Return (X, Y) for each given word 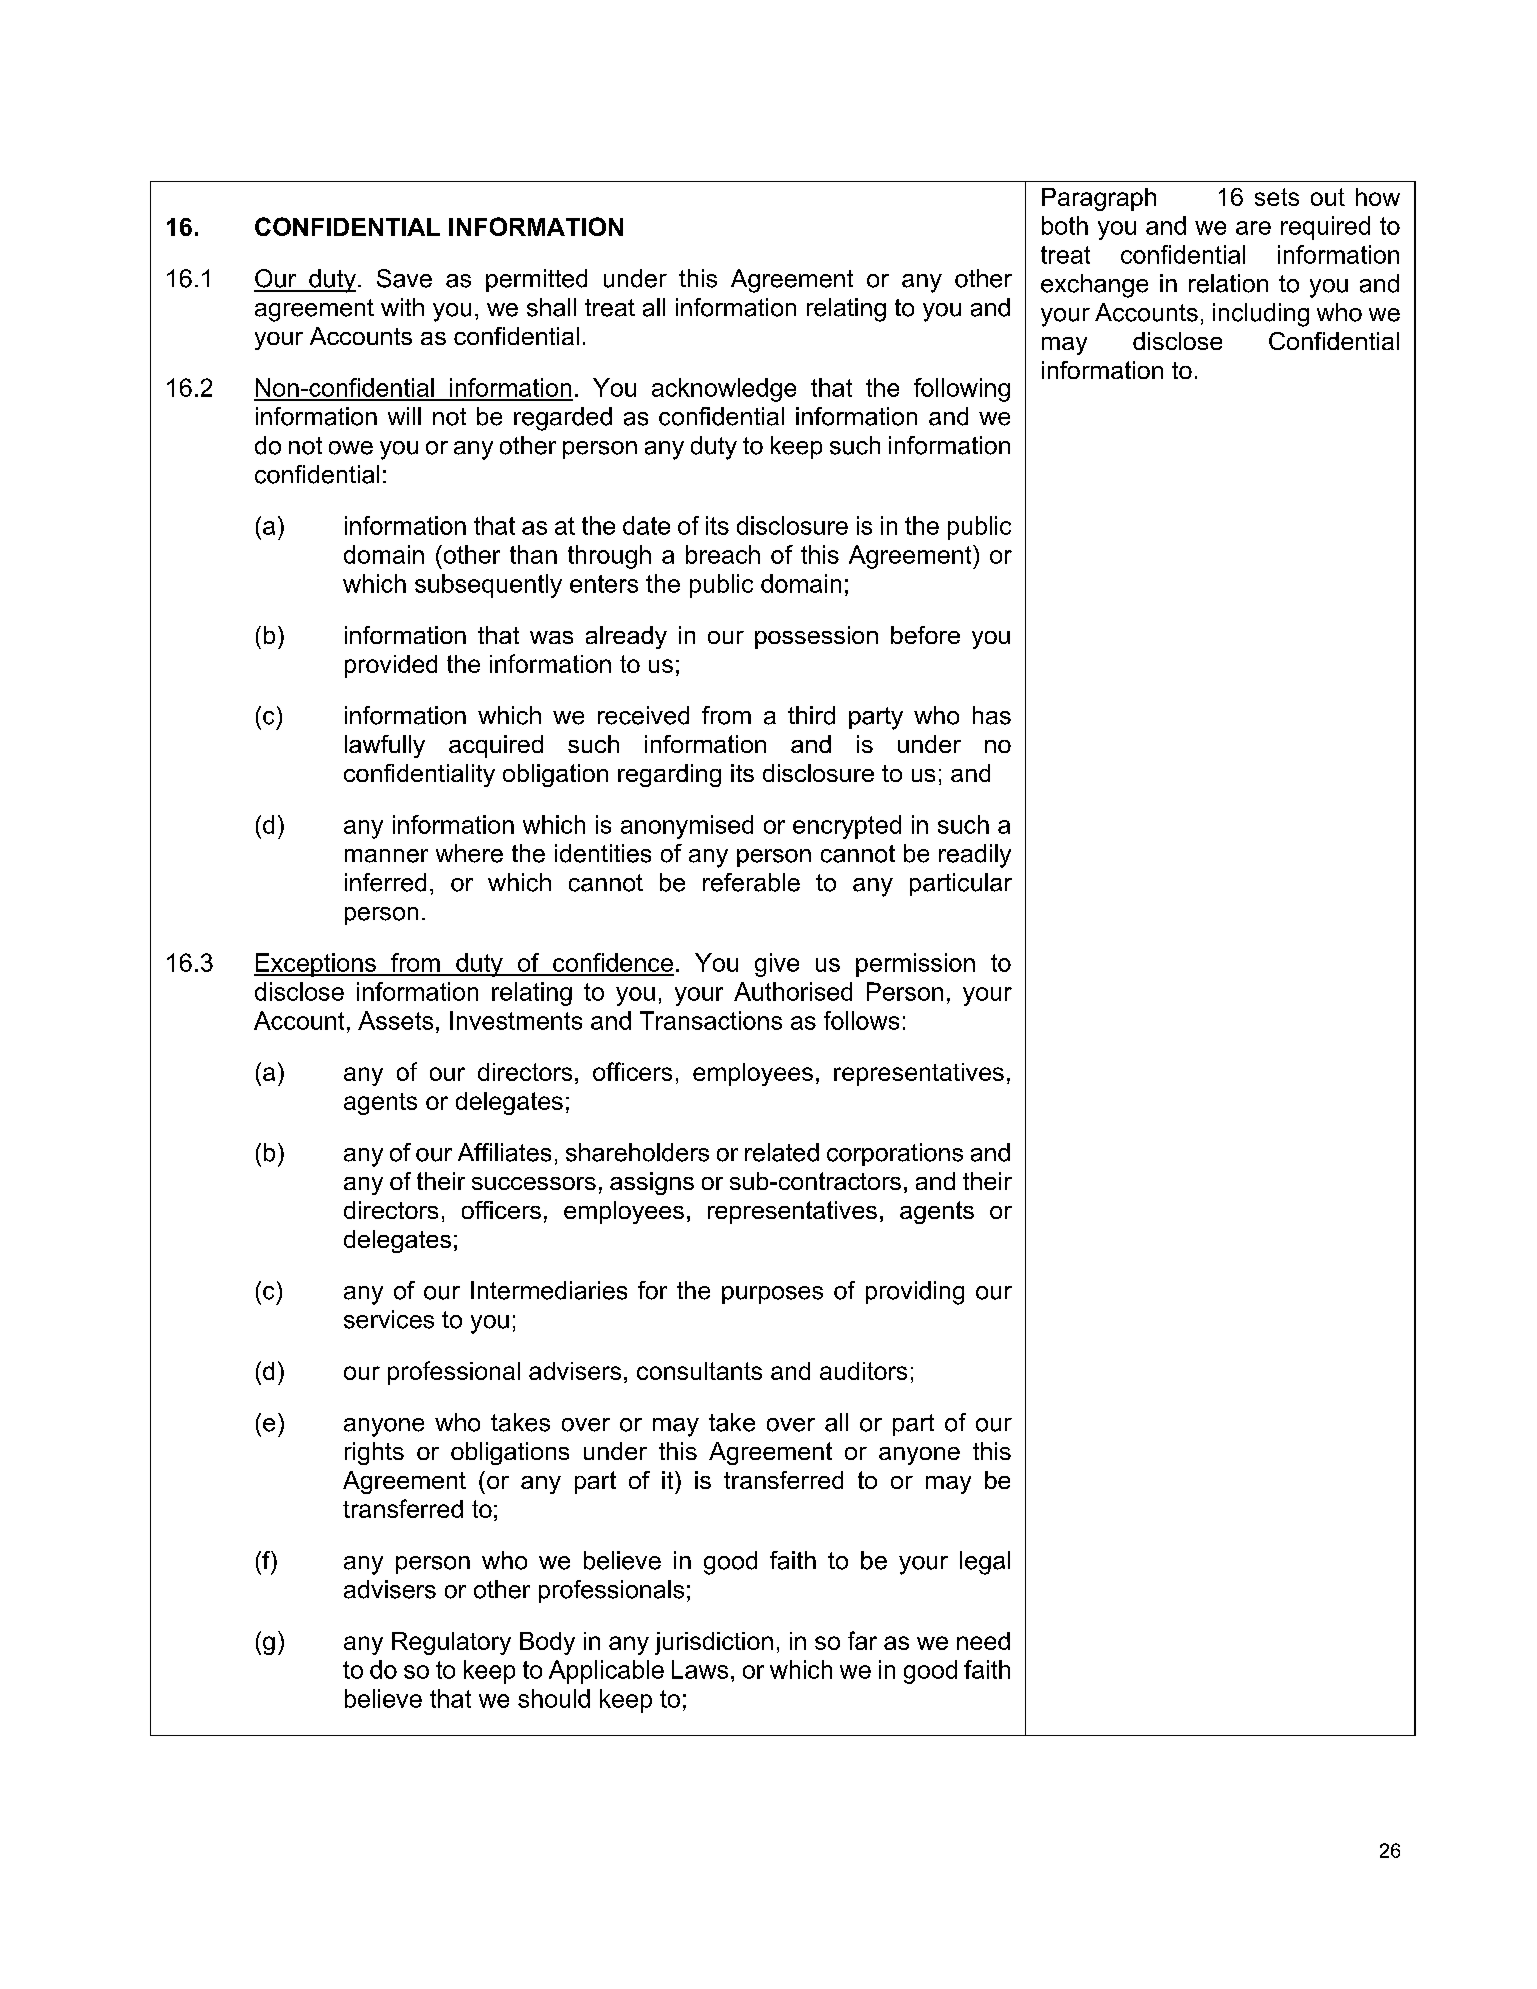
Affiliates (504, 1152)
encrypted (847, 827)
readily (975, 856)
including (1261, 315)
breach (723, 554)
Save (404, 278)
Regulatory (451, 1643)
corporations (895, 1154)
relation (1228, 283)
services (389, 1319)
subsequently (488, 586)
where (469, 853)
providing (915, 1293)
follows (861, 1020)
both (1065, 225)
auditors (863, 1371)
